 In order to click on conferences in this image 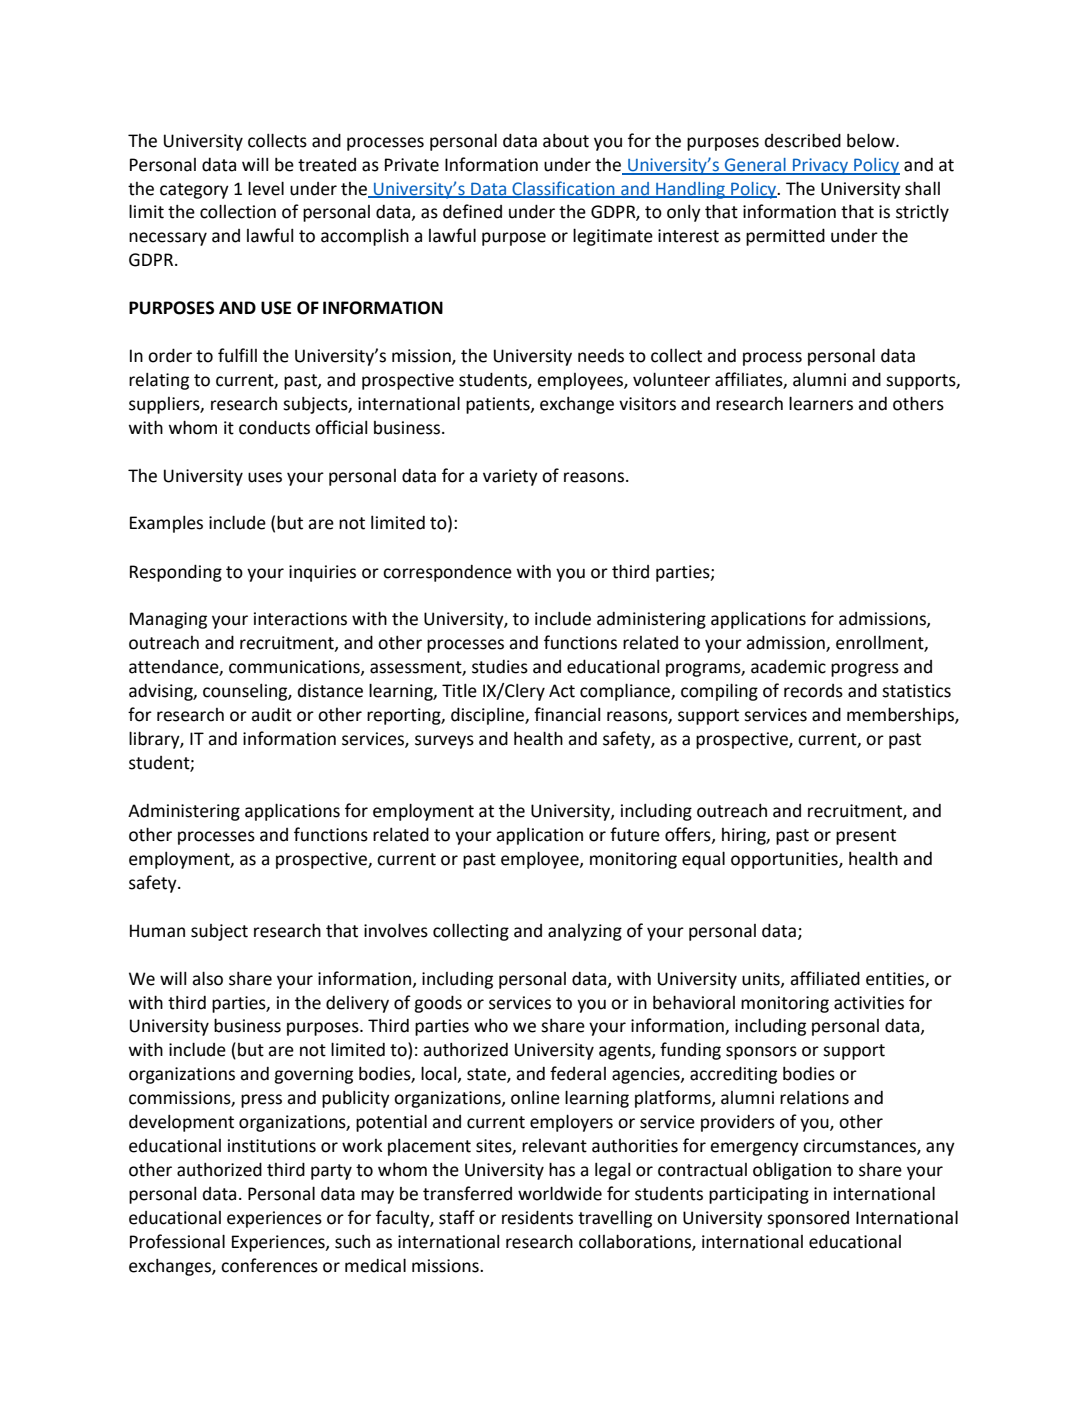, I will do `click(269, 1265)`.
